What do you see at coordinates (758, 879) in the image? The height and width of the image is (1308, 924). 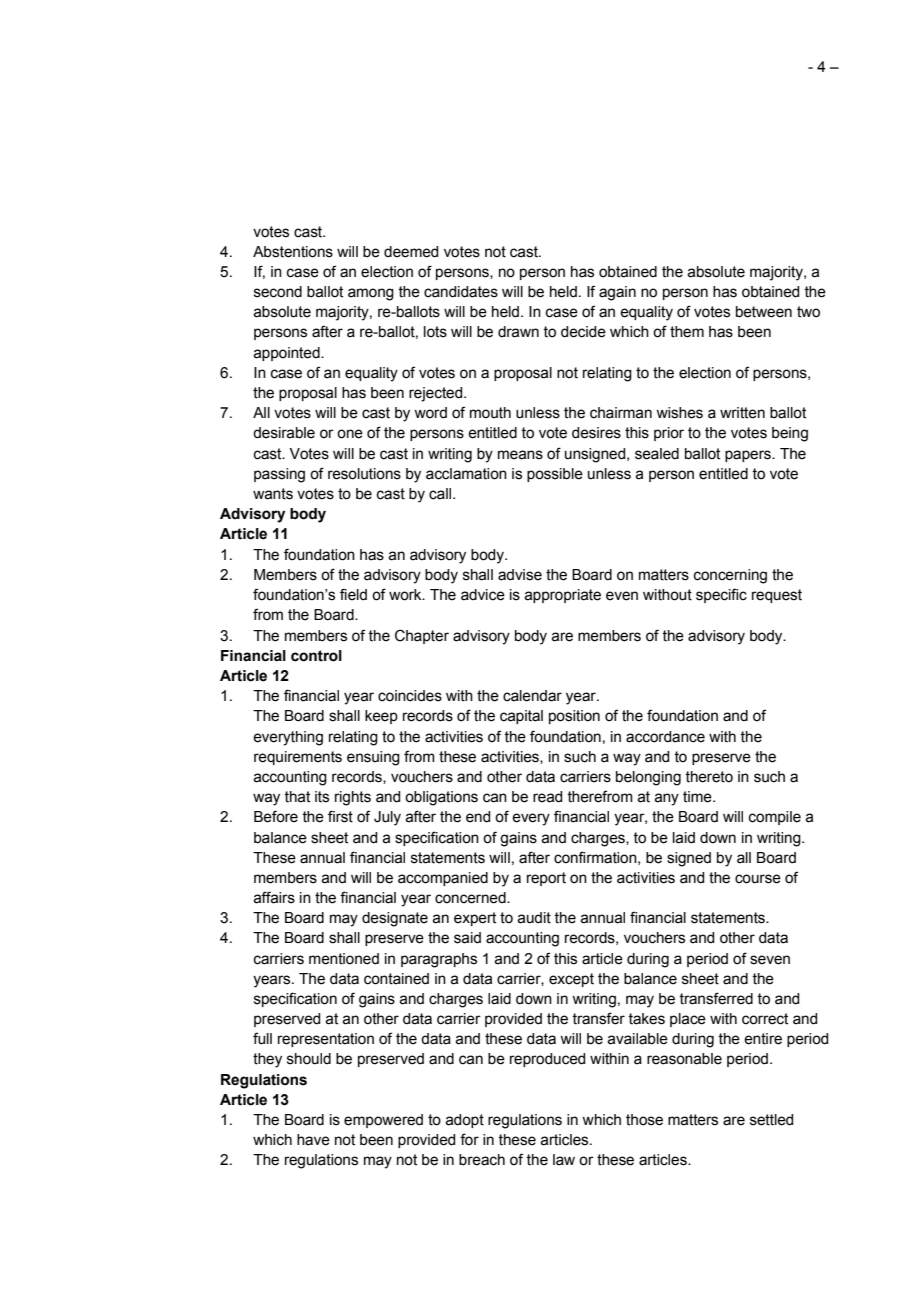 I see `course` at bounding box center [758, 879].
